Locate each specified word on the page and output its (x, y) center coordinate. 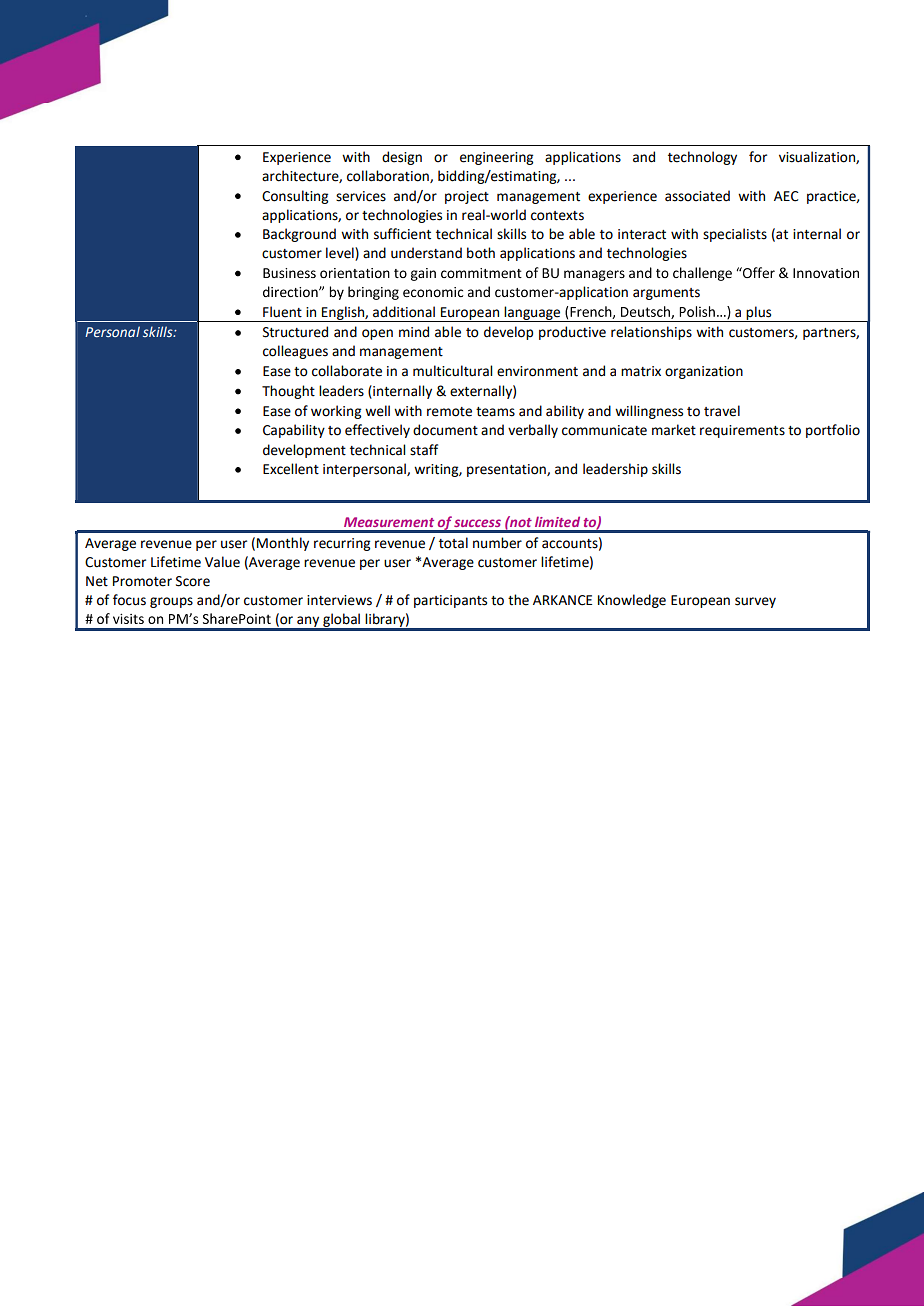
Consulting (295, 197)
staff (424, 450)
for (758, 157)
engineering (496, 158)
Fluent (282, 312)
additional (404, 312)
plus (759, 314)
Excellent (291, 469)
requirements (742, 431)
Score (193, 581)
